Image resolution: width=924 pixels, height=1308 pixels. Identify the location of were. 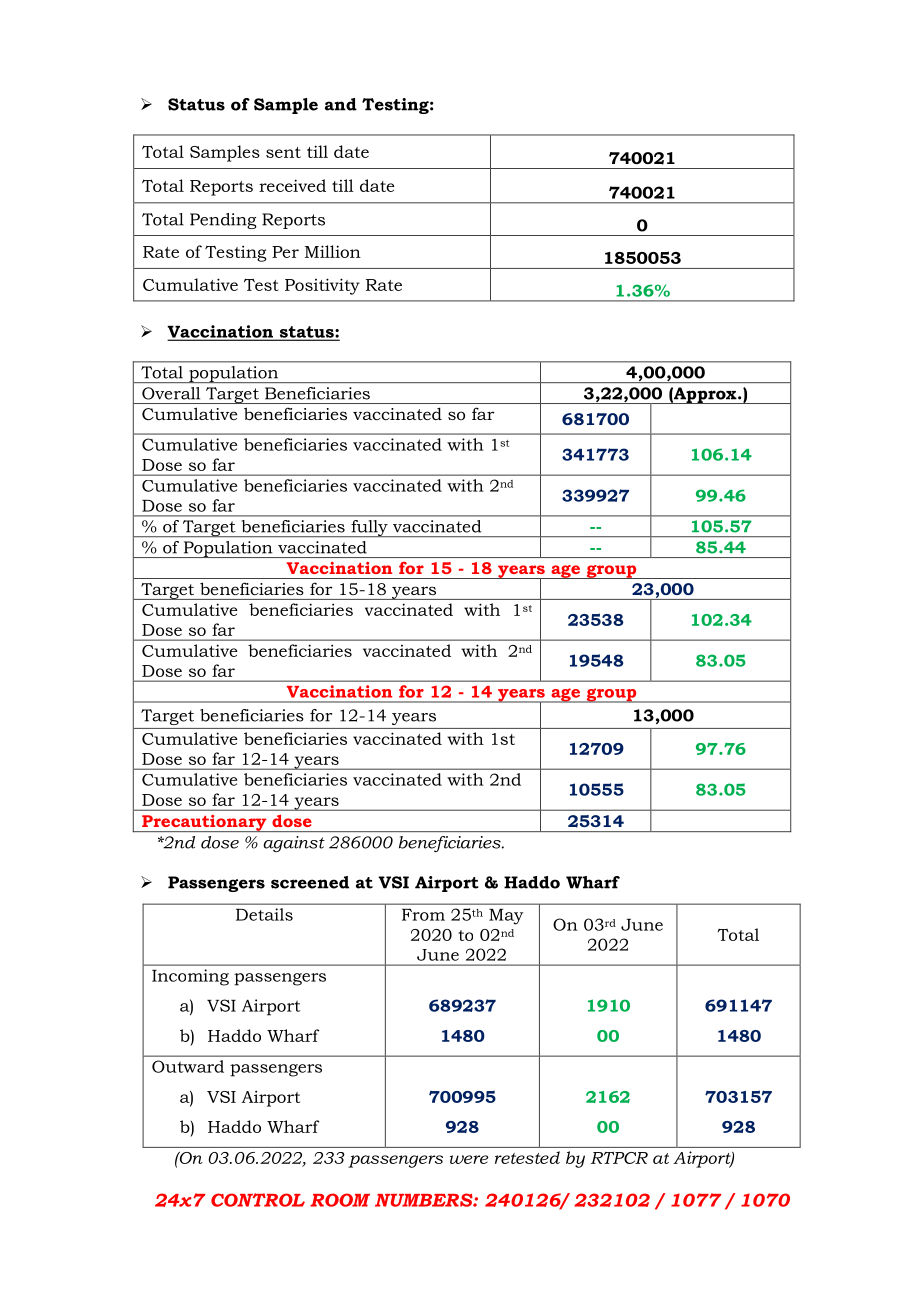
(469, 1159).
